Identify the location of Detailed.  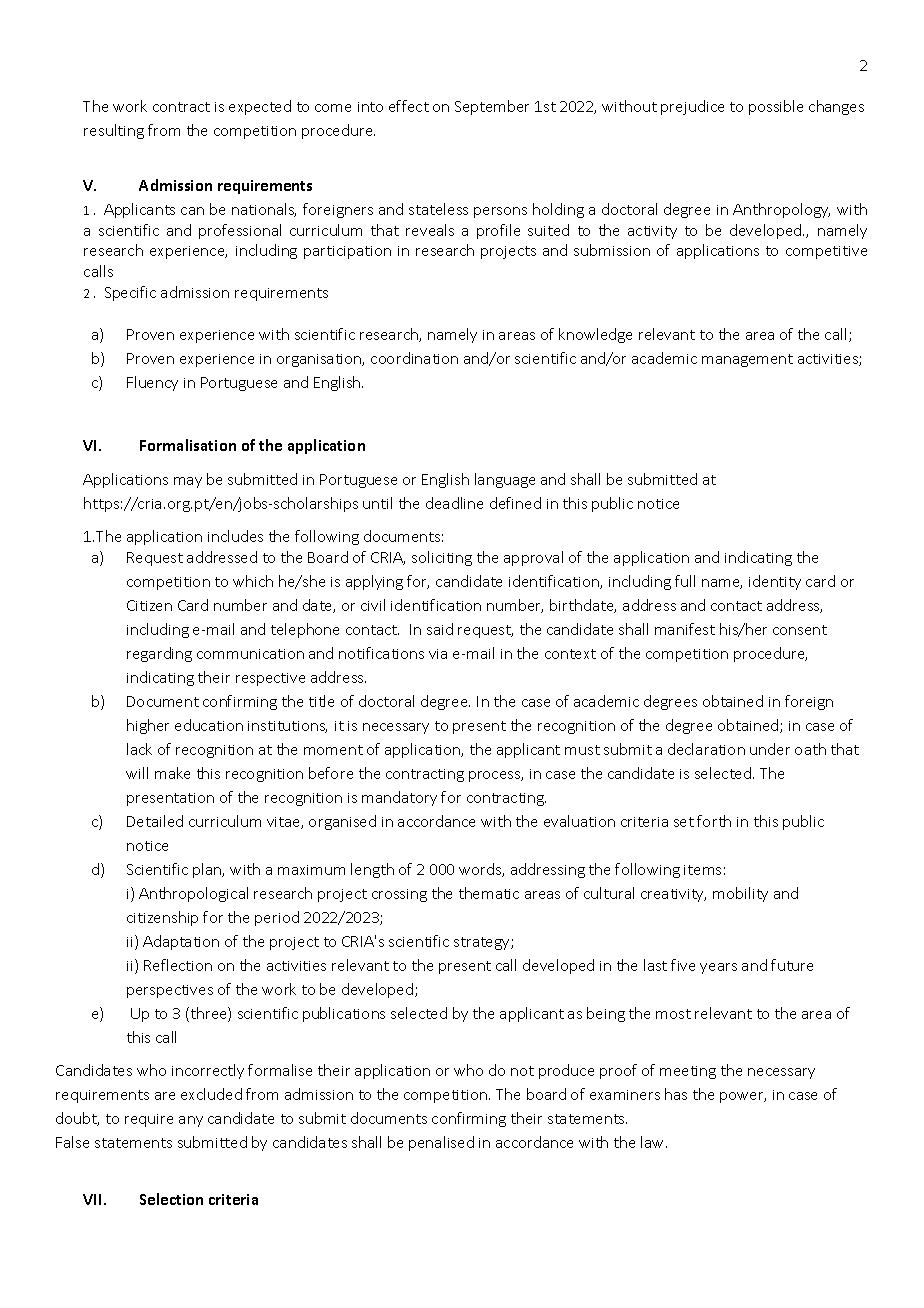
(155, 821).
